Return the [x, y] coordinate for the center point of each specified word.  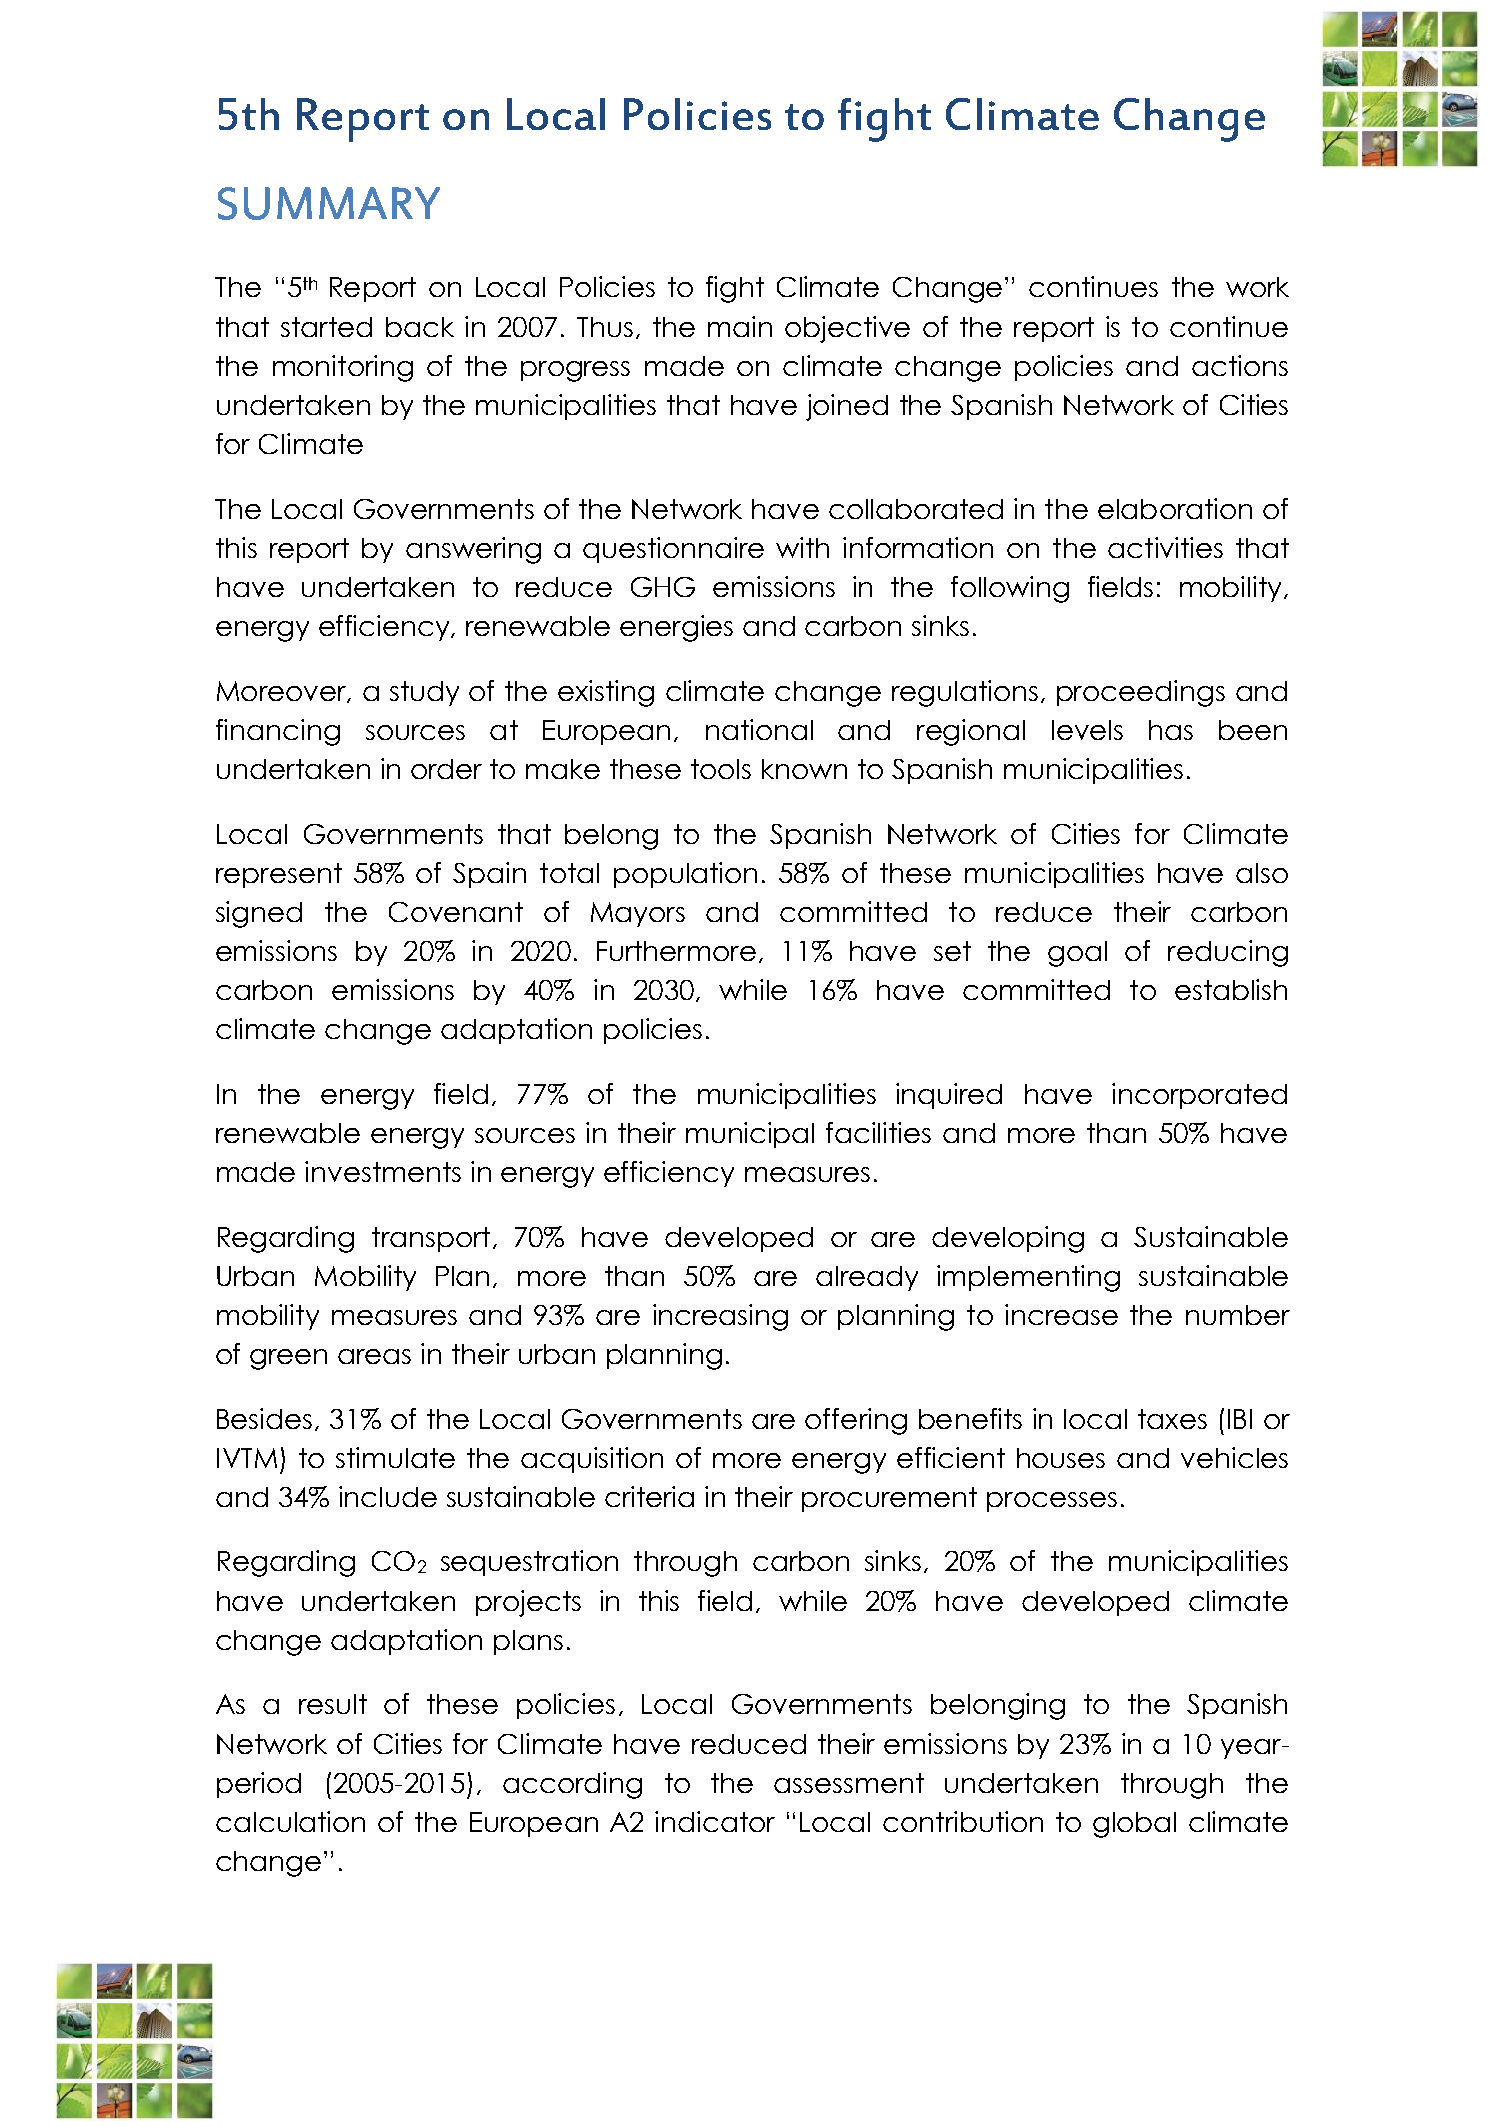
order [446, 769]
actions [1240, 365]
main [740, 326]
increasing [720, 1317]
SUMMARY [329, 203]
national [759, 729]
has [1171, 730]
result [333, 1704]
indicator [715, 1821]
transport [431, 1239]
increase [1061, 1314]
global [1134, 1825]
